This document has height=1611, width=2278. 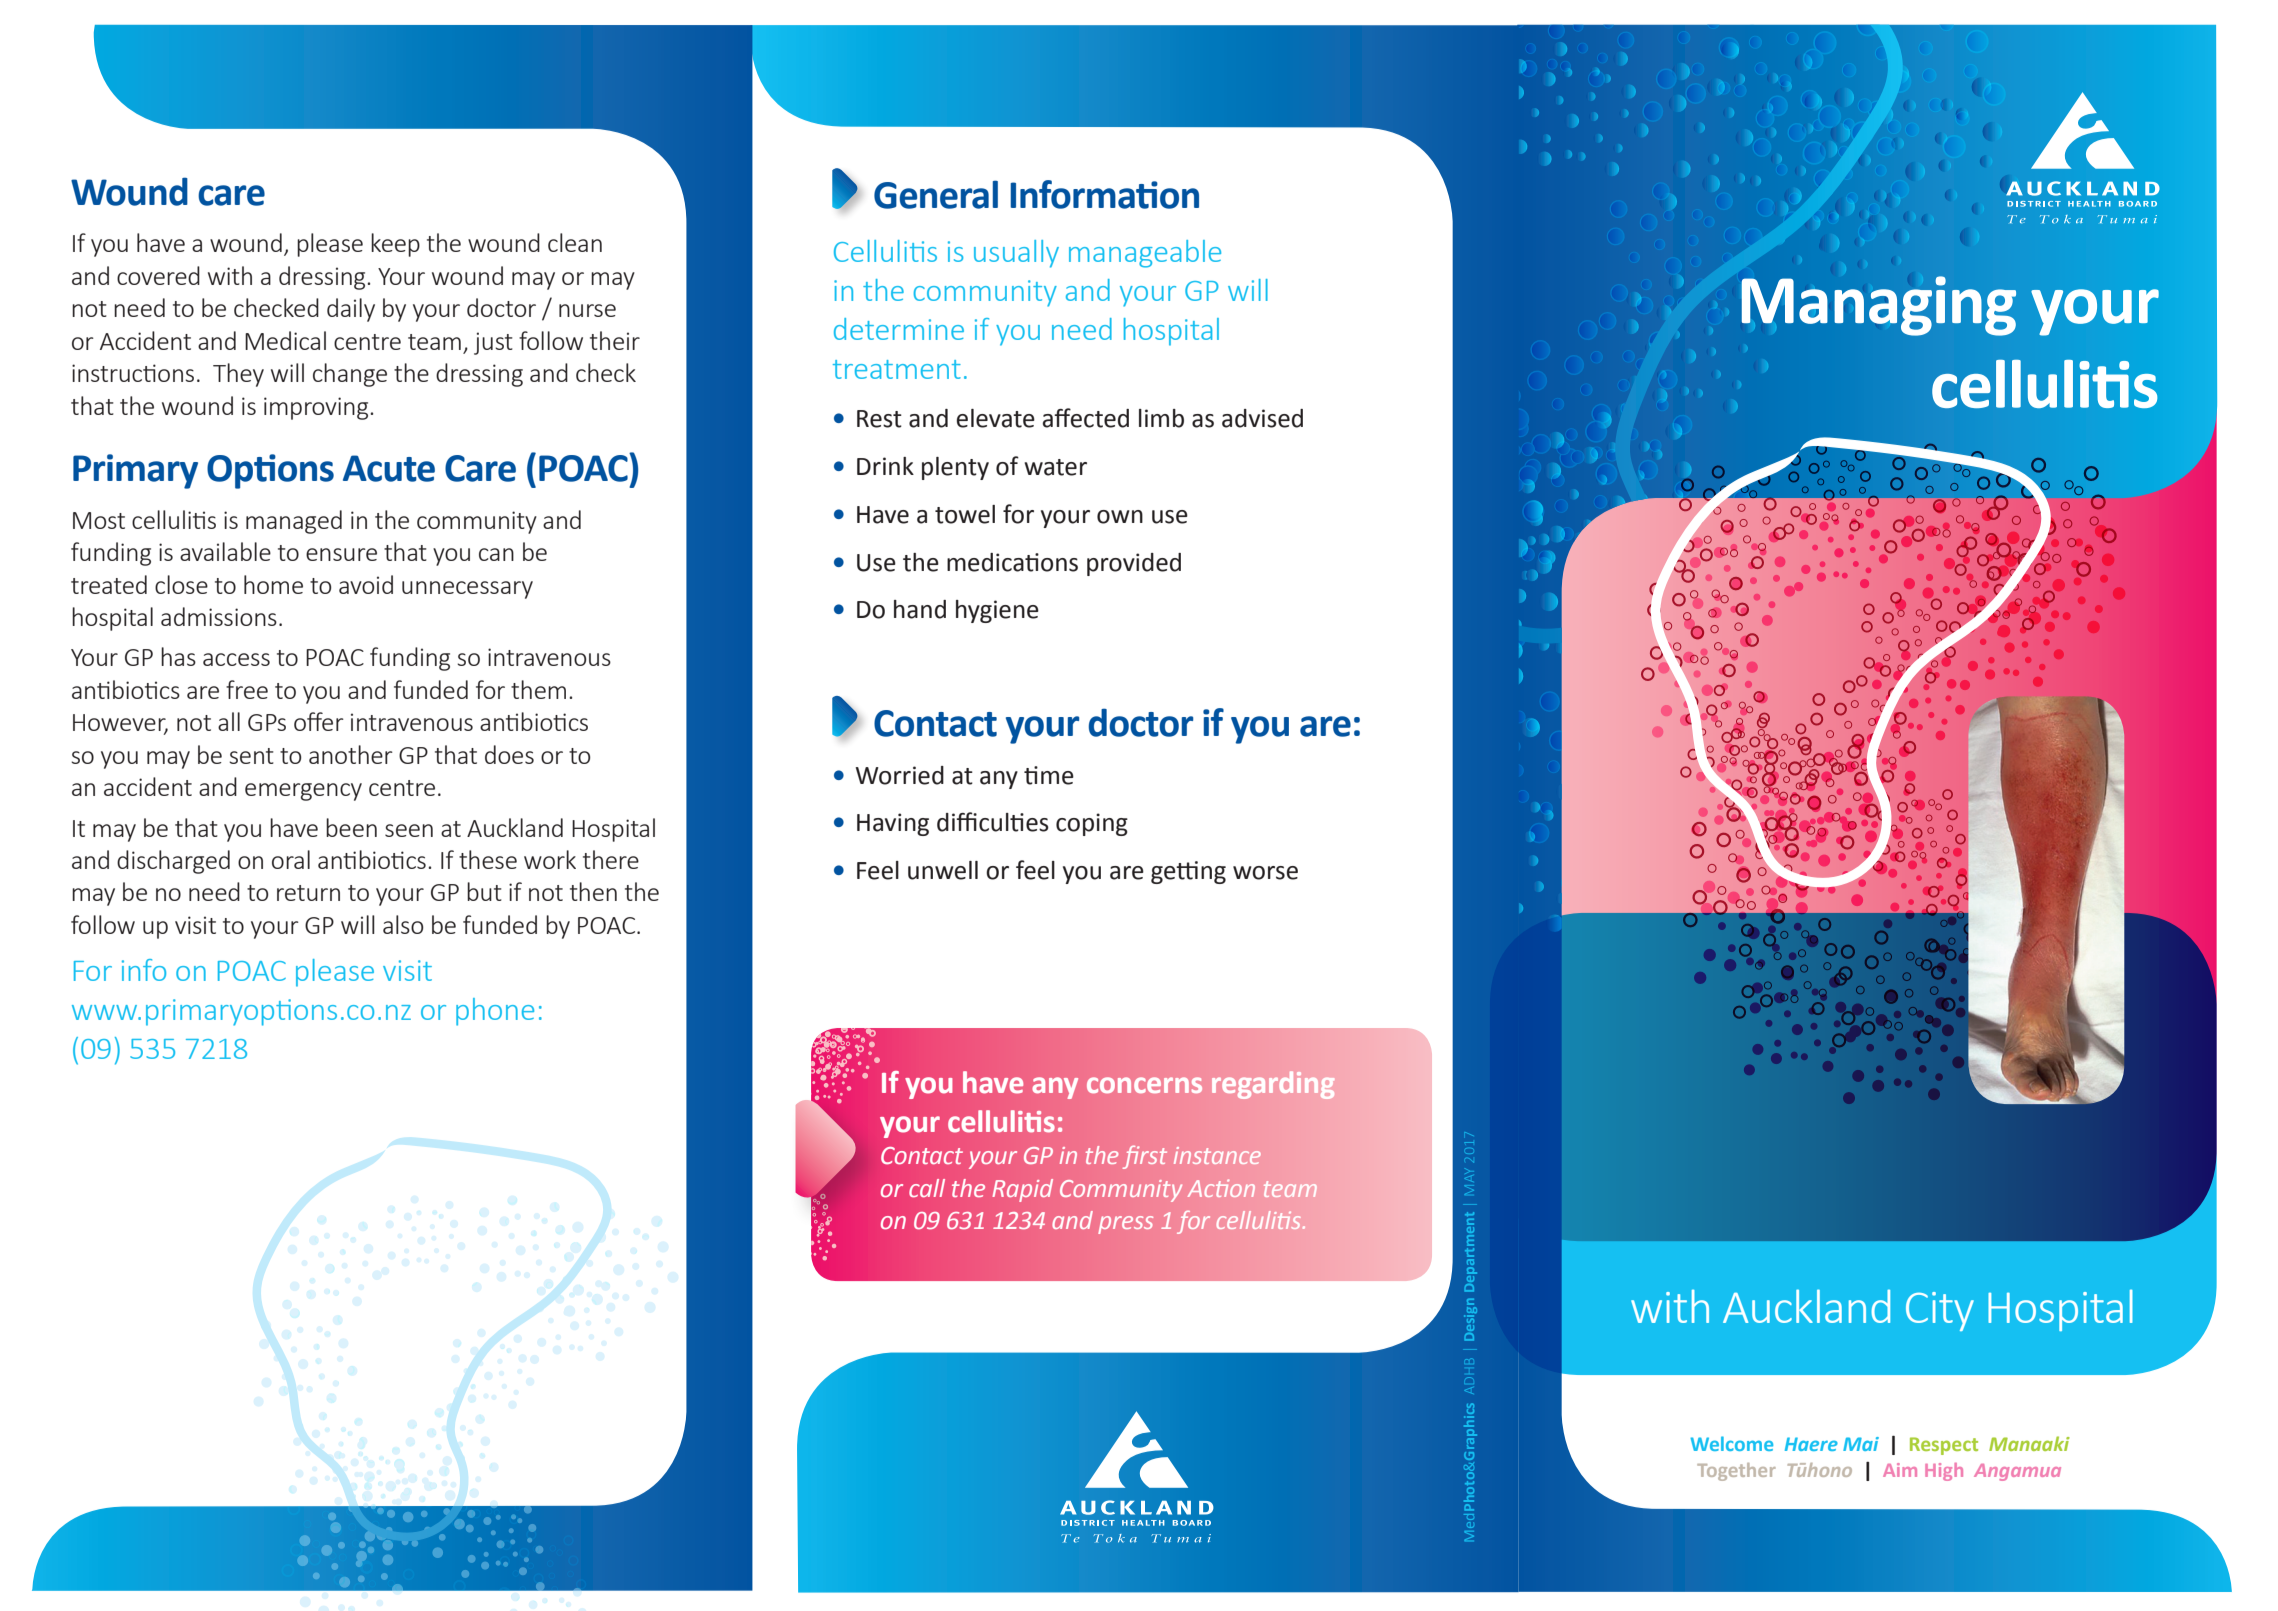 What do you see at coordinates (1273, 1085) in the document?
I see `regarding` at bounding box center [1273, 1085].
